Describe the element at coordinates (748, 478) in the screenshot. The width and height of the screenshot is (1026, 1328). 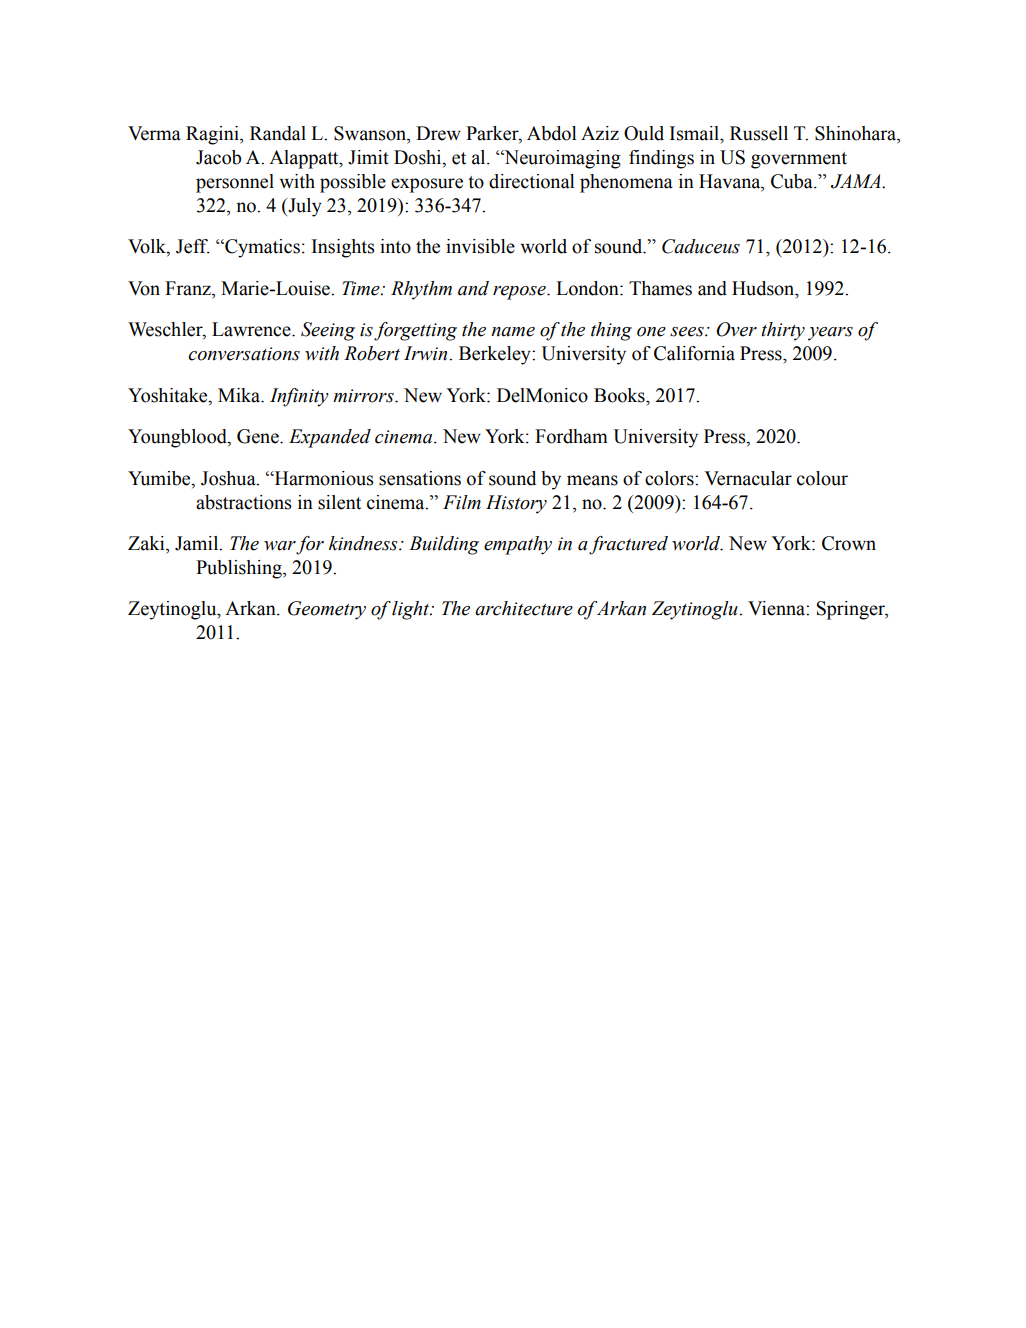
I see `Vernacular` at that location.
